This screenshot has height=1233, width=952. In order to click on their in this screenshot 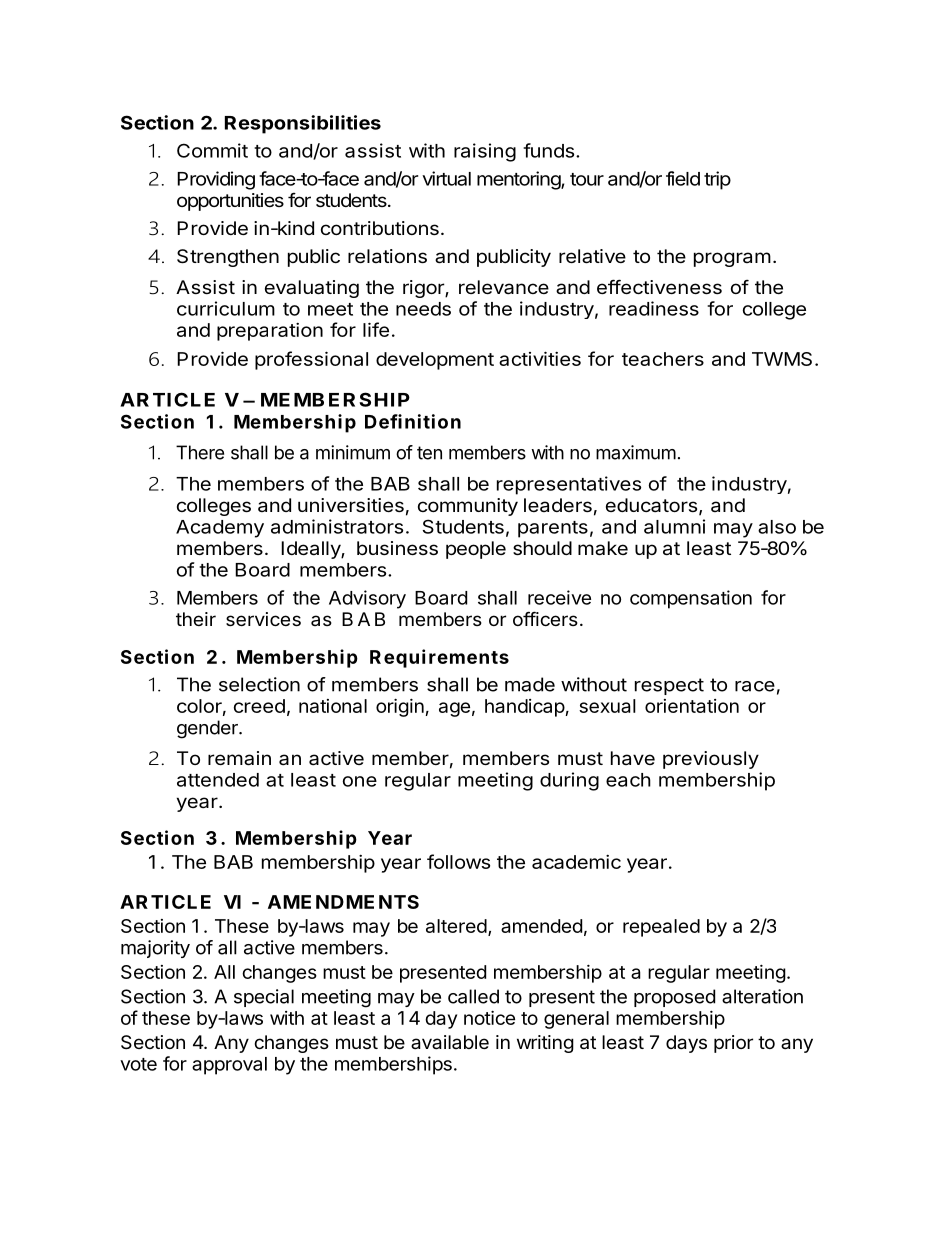, I will do `click(196, 619)`.
